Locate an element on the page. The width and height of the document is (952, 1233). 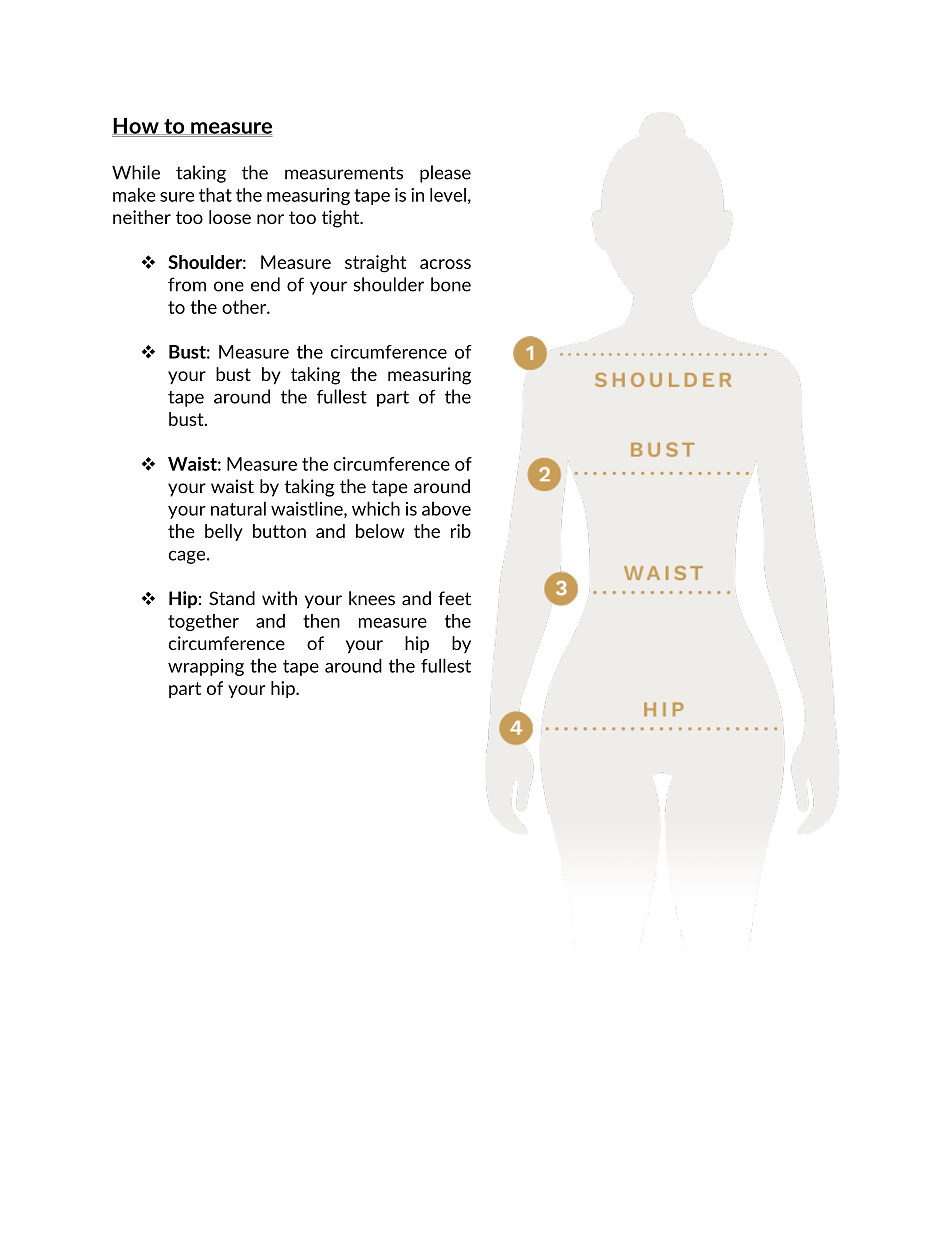
nor is located at coordinates (270, 219).
